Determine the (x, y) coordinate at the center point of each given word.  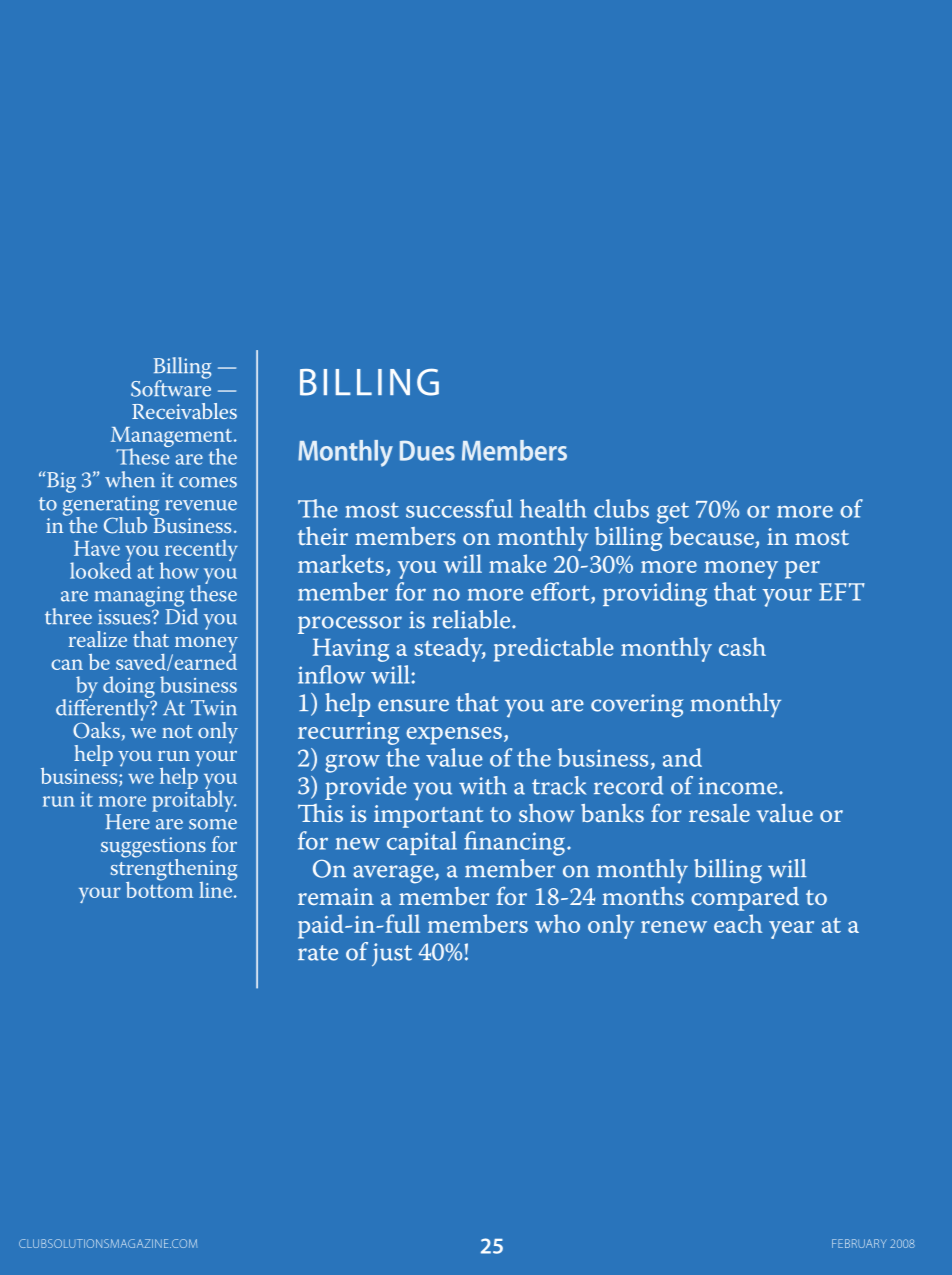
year (791, 930)
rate (318, 953)
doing (129, 688)
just (392, 954)
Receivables (184, 411)
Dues (427, 450)
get (673, 513)
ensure (413, 705)
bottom (159, 888)
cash (742, 646)
